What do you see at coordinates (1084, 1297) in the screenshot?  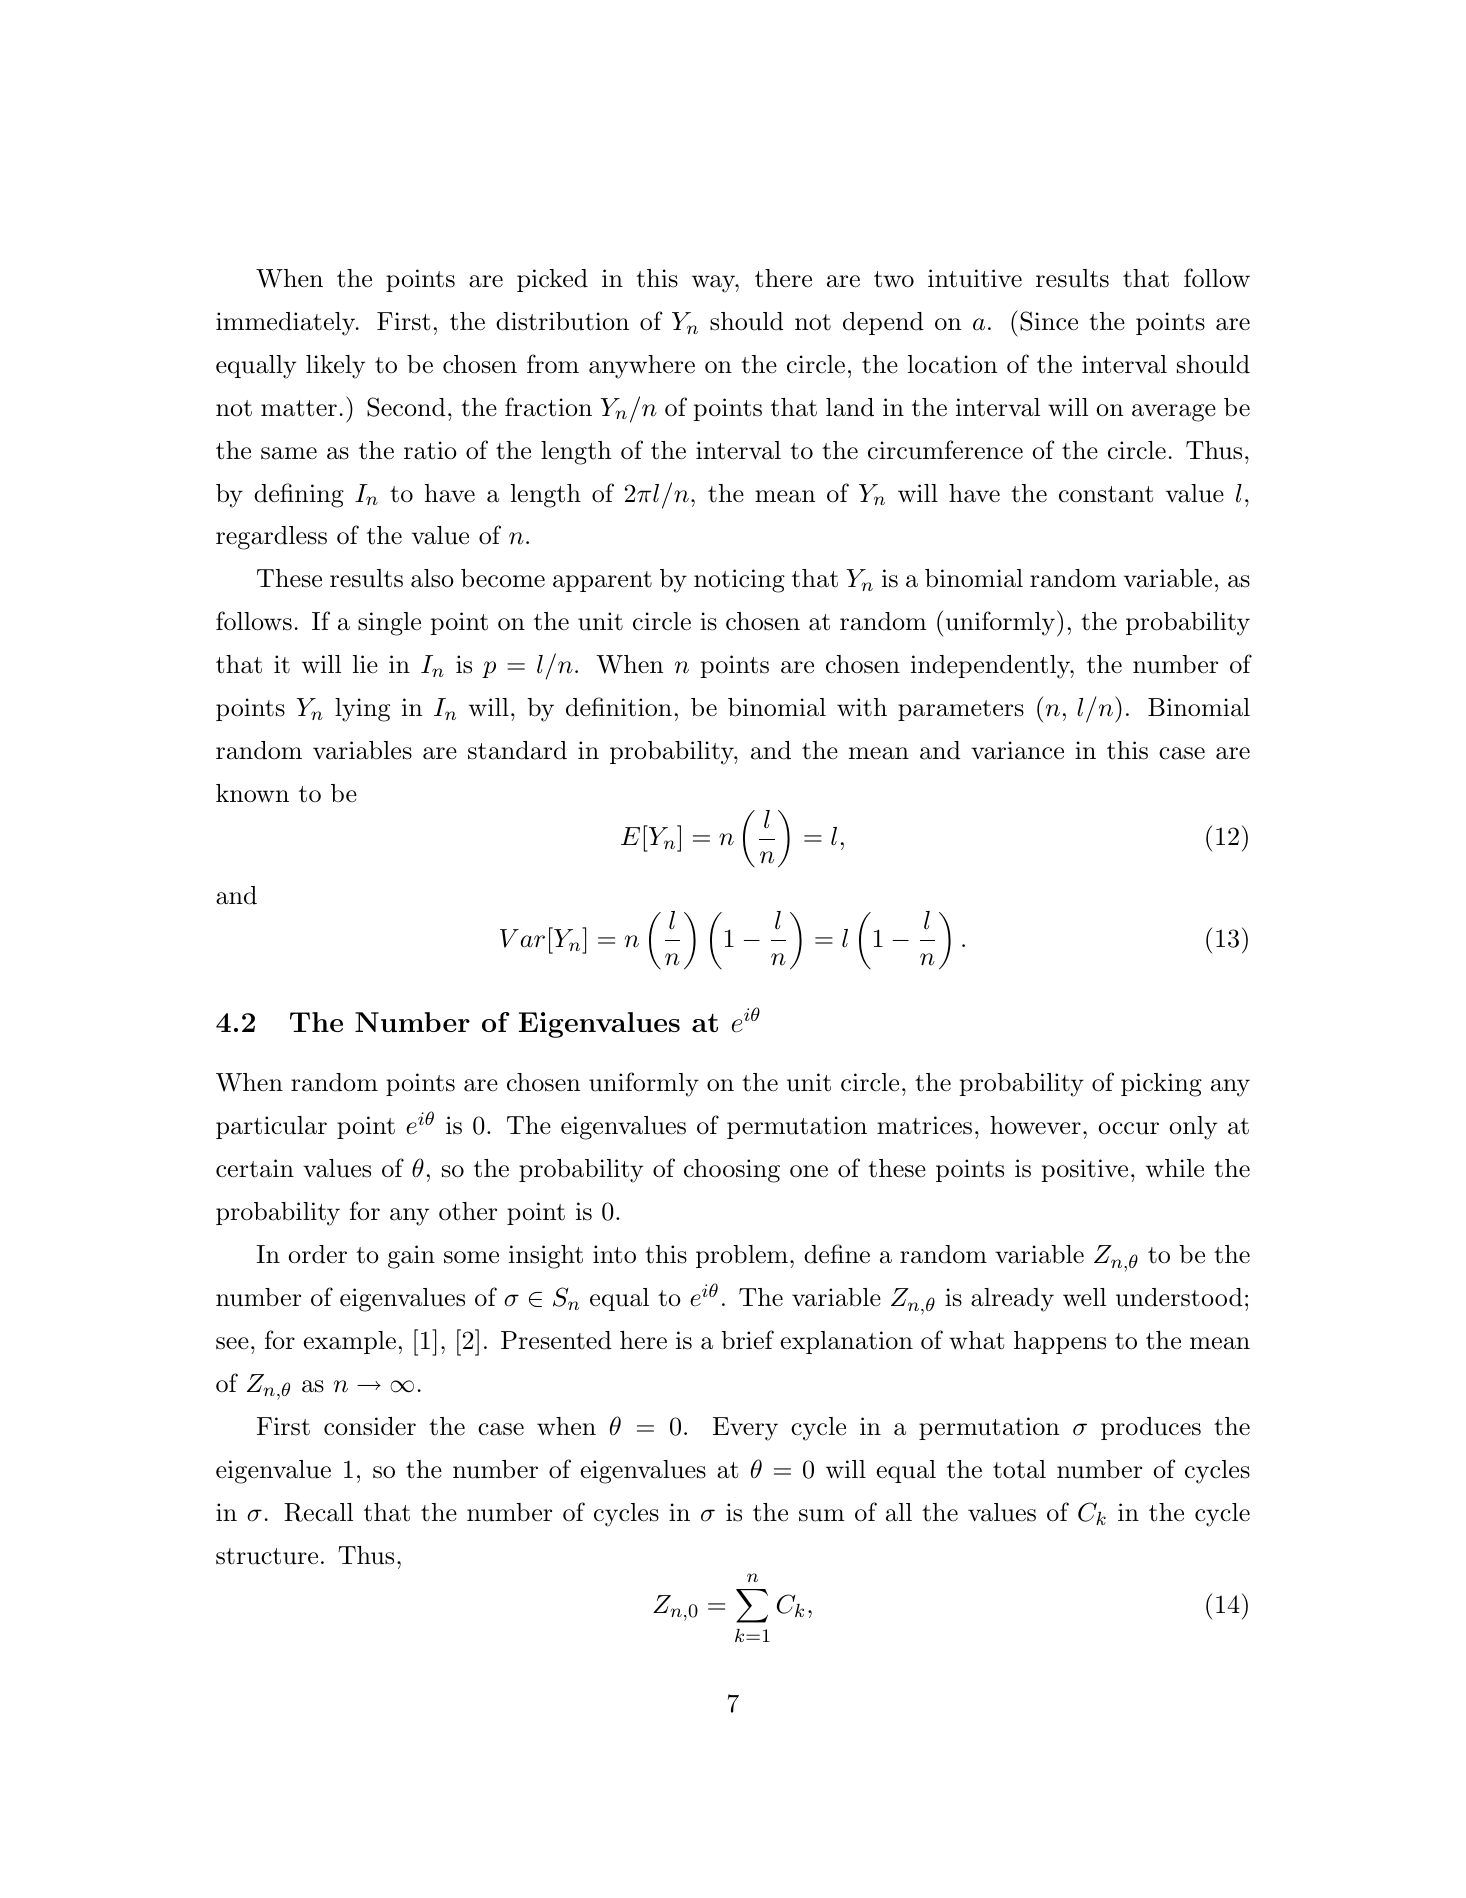 I see `well` at bounding box center [1084, 1297].
